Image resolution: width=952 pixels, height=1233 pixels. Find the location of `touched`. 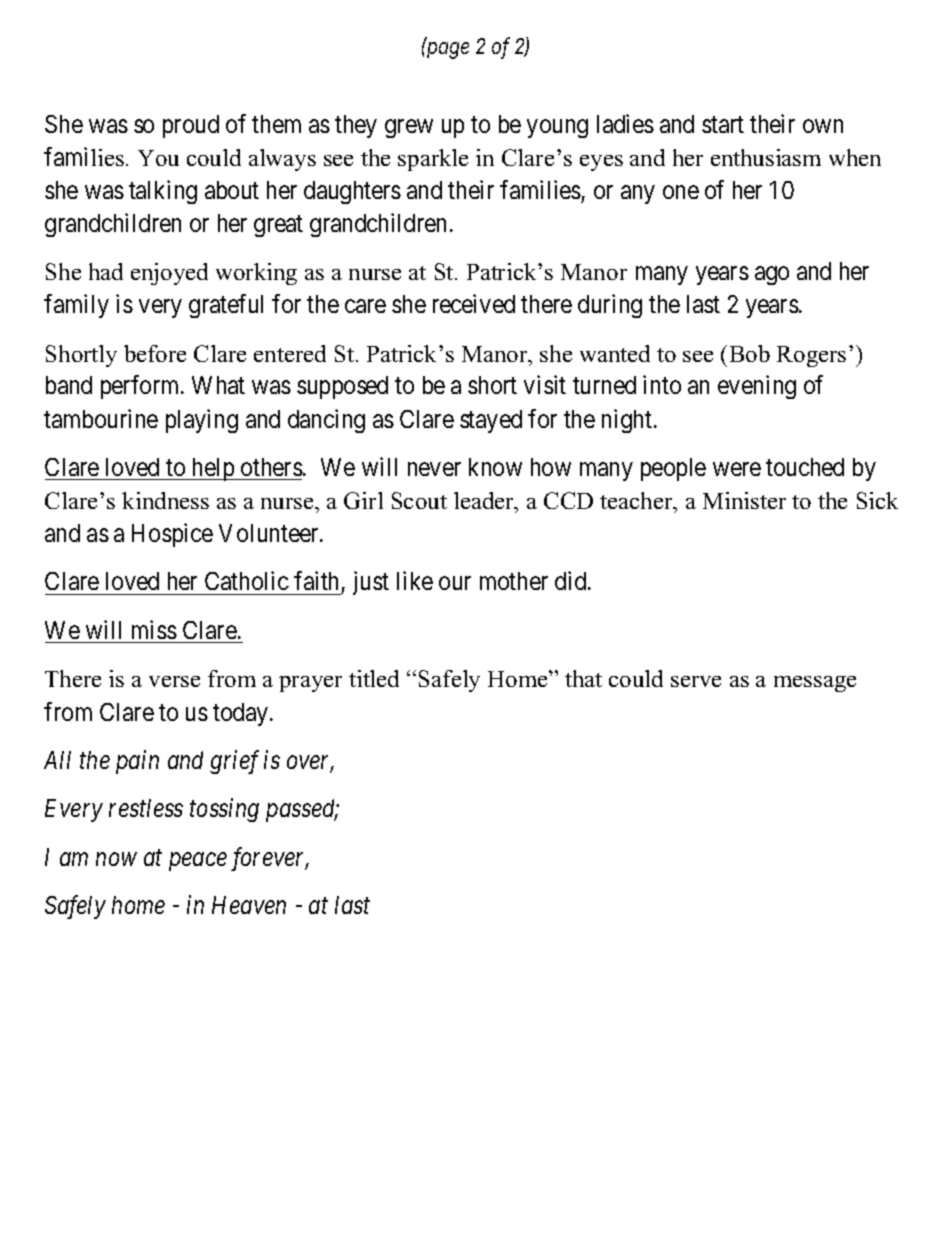

touched is located at coordinates (805, 467).
